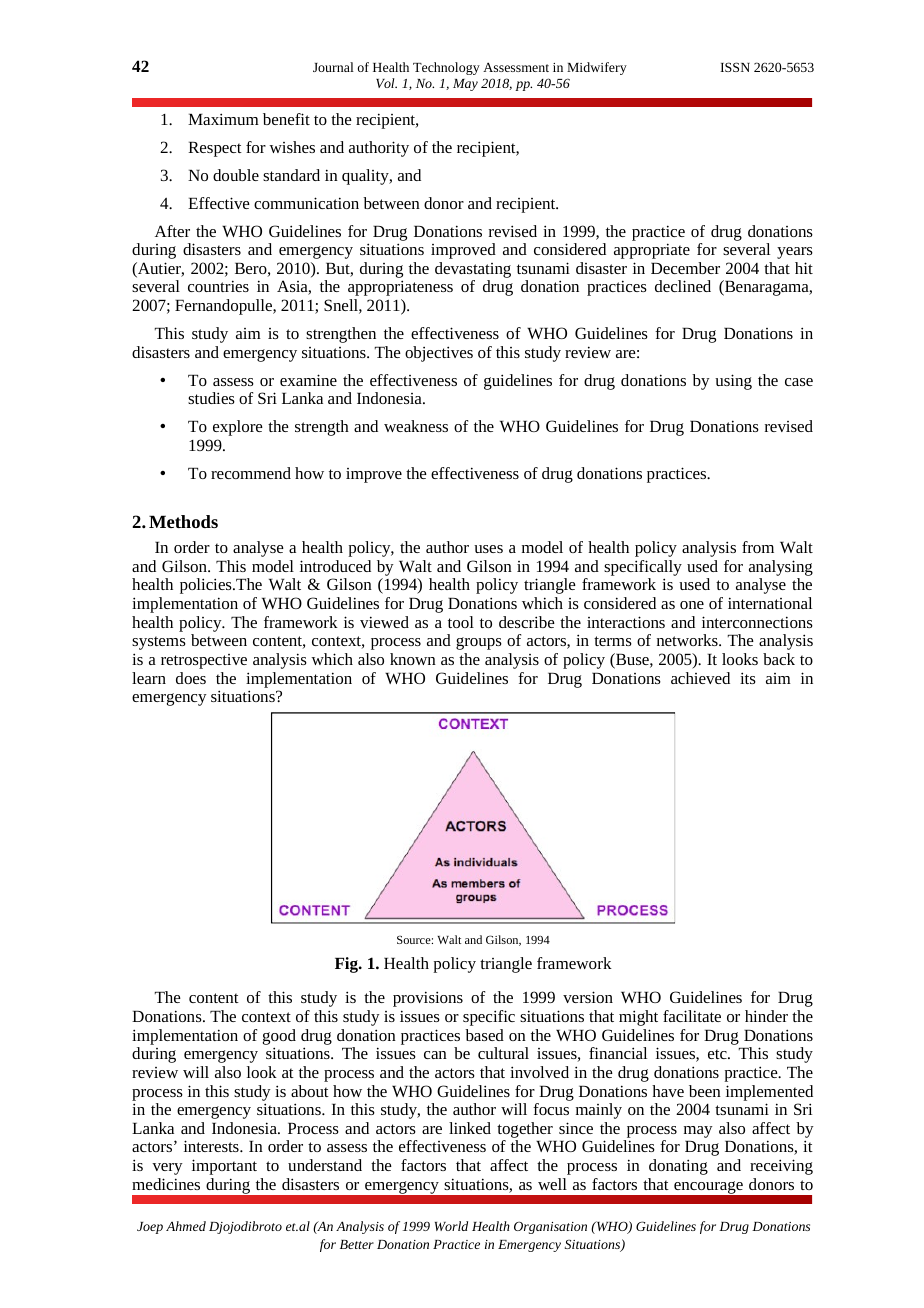 The width and height of the document is (924, 1308). Describe the element at coordinates (446, 68) in the document. I see `Technology` at that location.
